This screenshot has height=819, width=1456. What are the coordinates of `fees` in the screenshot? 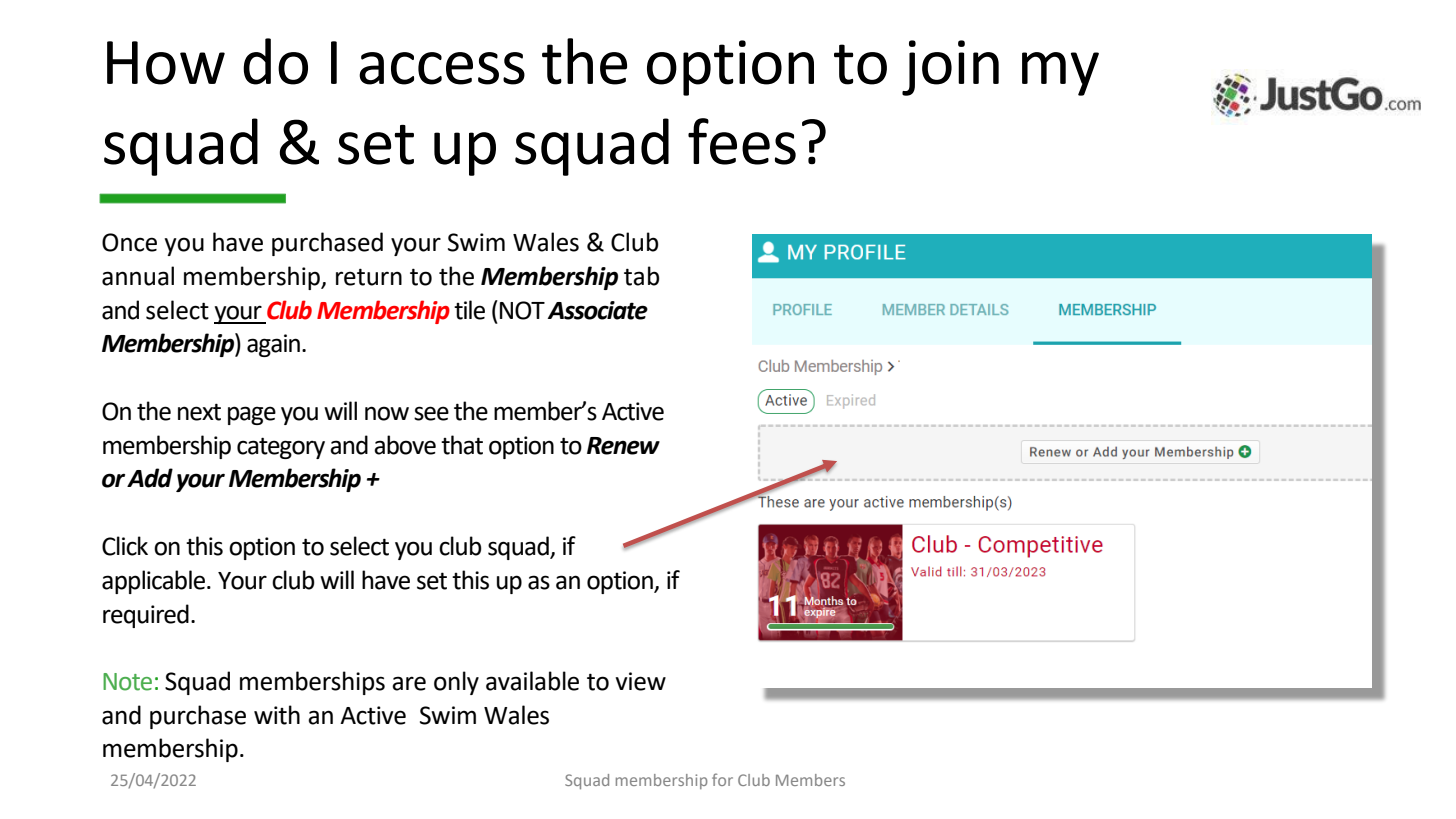 It's located at (742, 141).
